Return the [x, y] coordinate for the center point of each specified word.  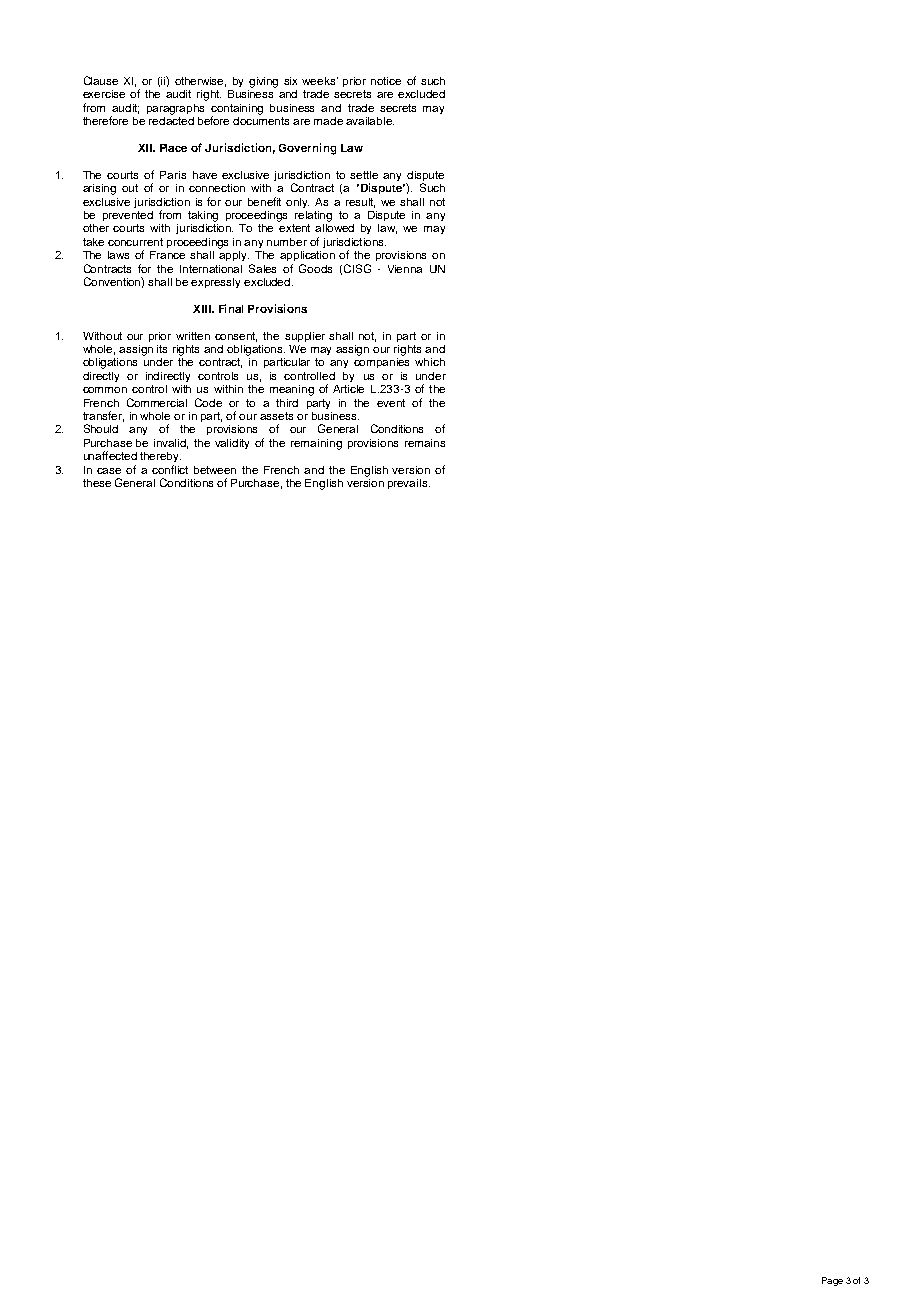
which [430, 362]
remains [425, 443]
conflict [170, 469]
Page [832, 1281]
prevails [409, 484]
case [109, 471]
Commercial [157, 402]
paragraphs [175, 109]
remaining [316, 444]
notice [386, 81]
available [370, 121]
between [215, 470]
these [97, 483]
